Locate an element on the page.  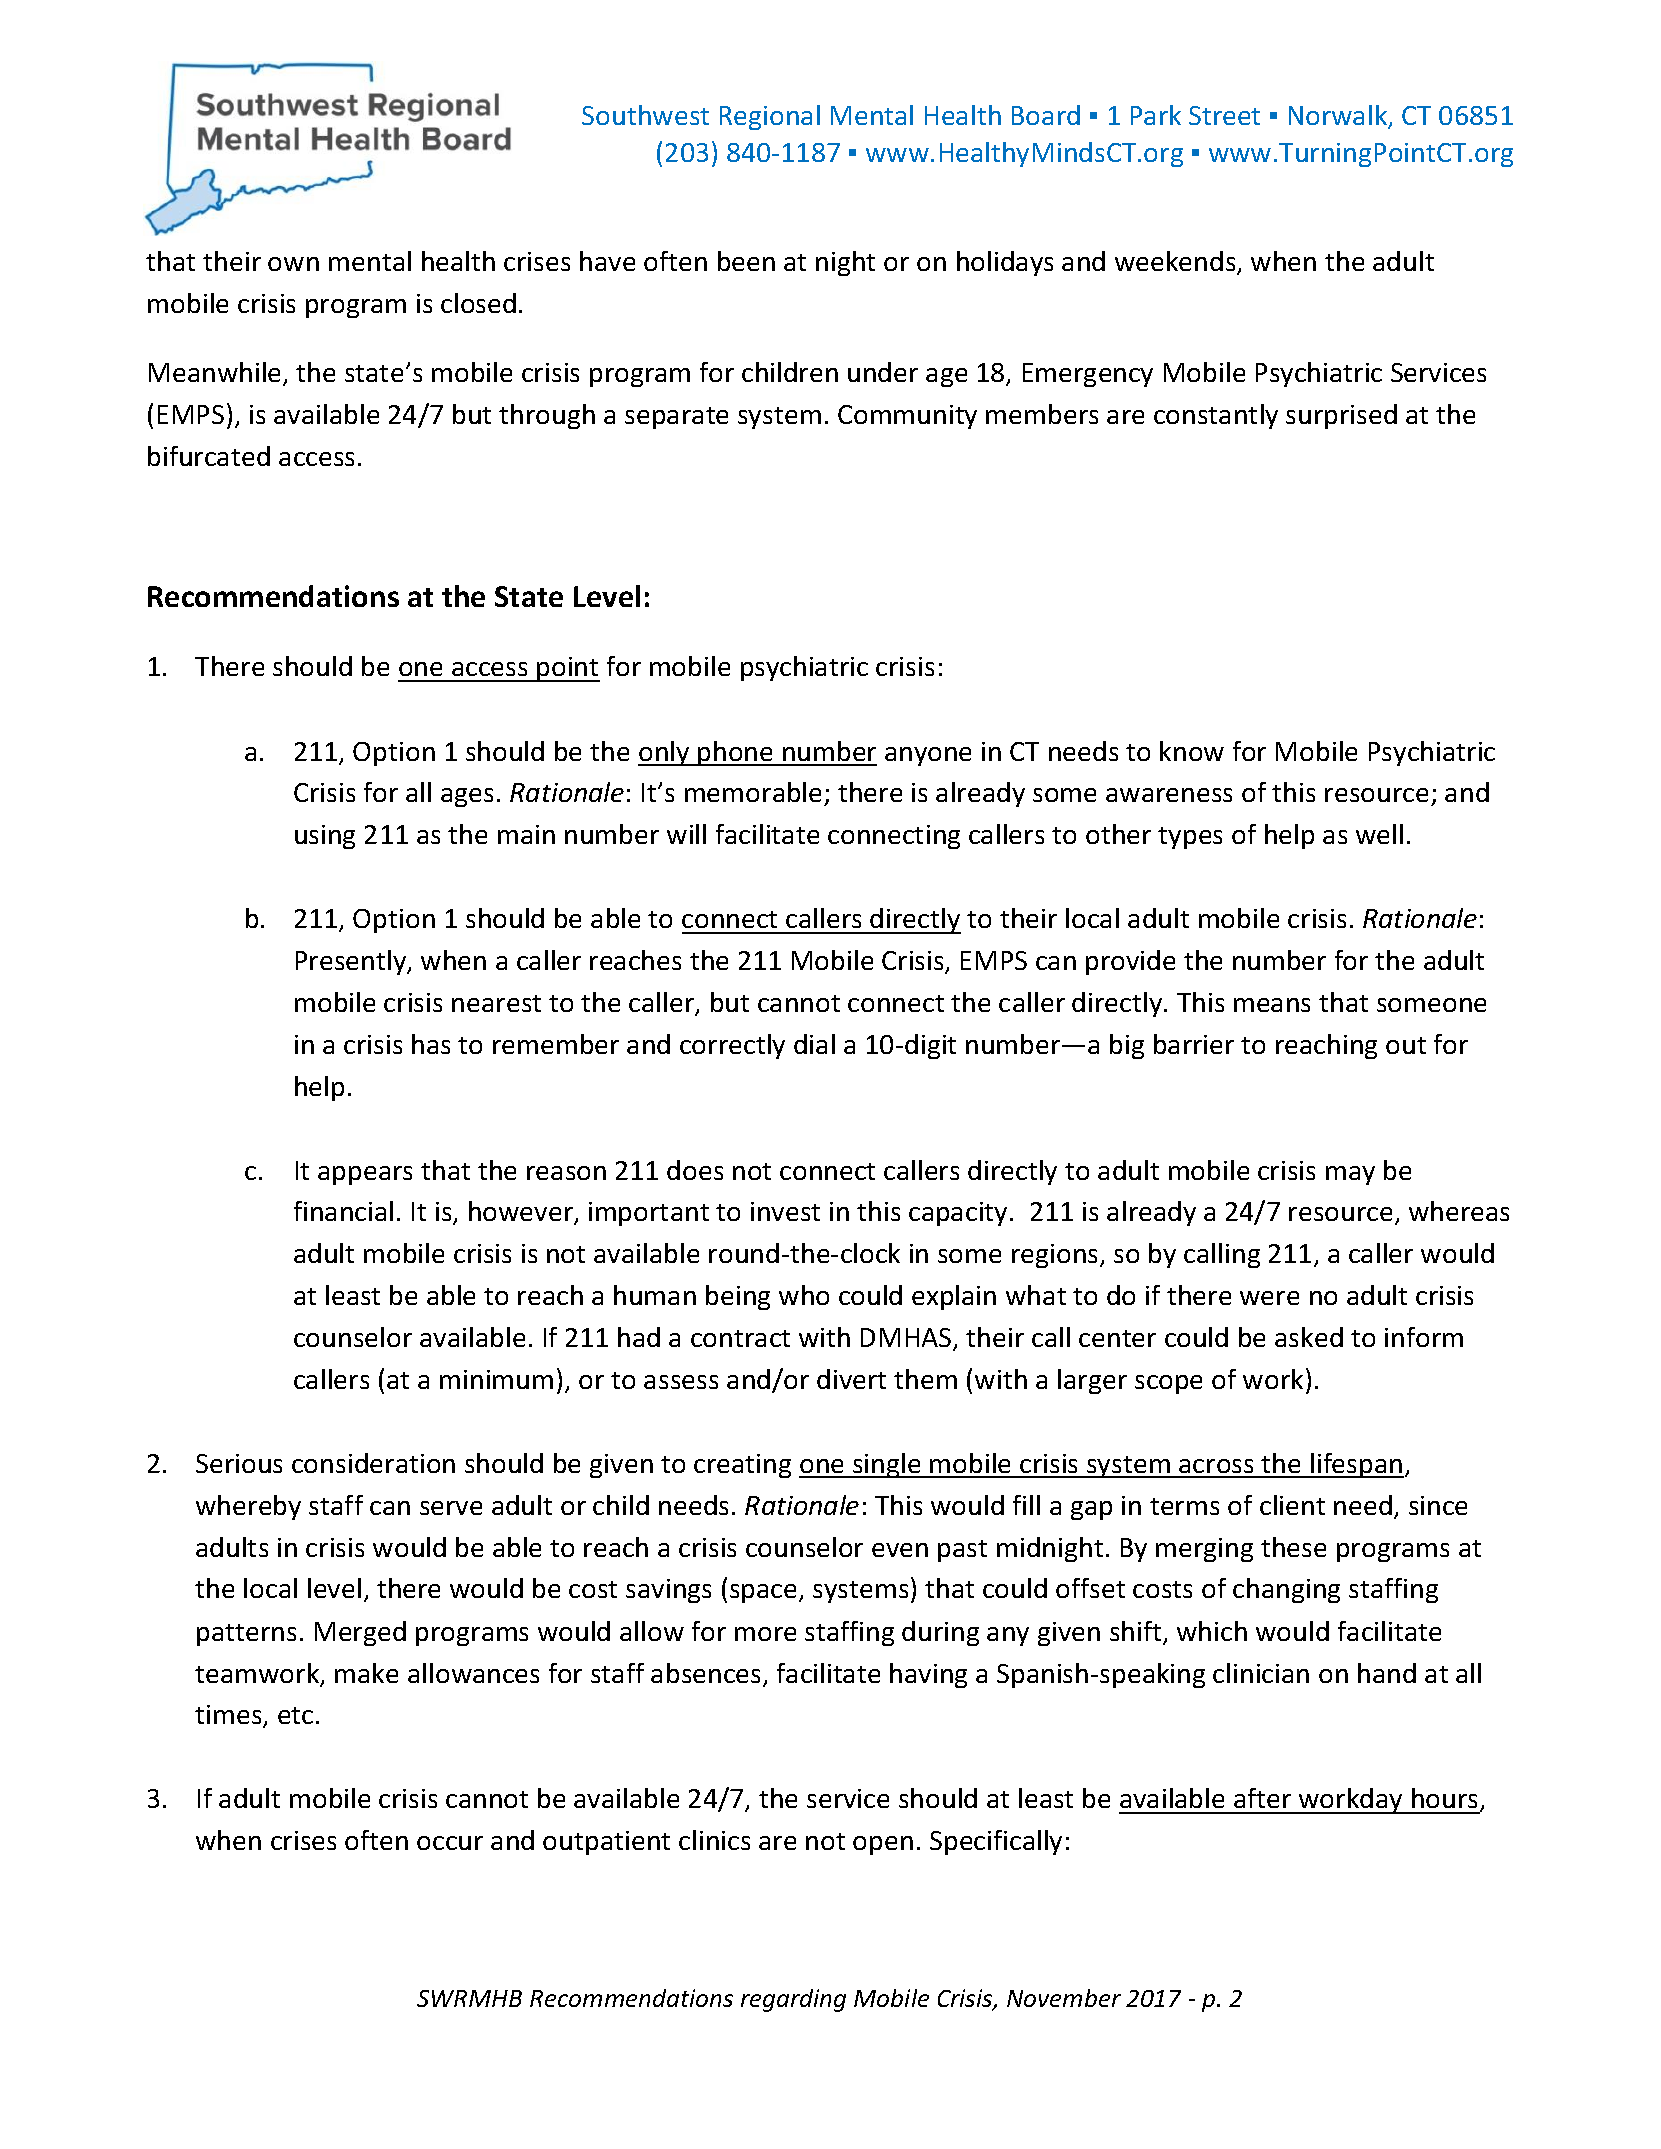
phone is located at coordinates (736, 753).
